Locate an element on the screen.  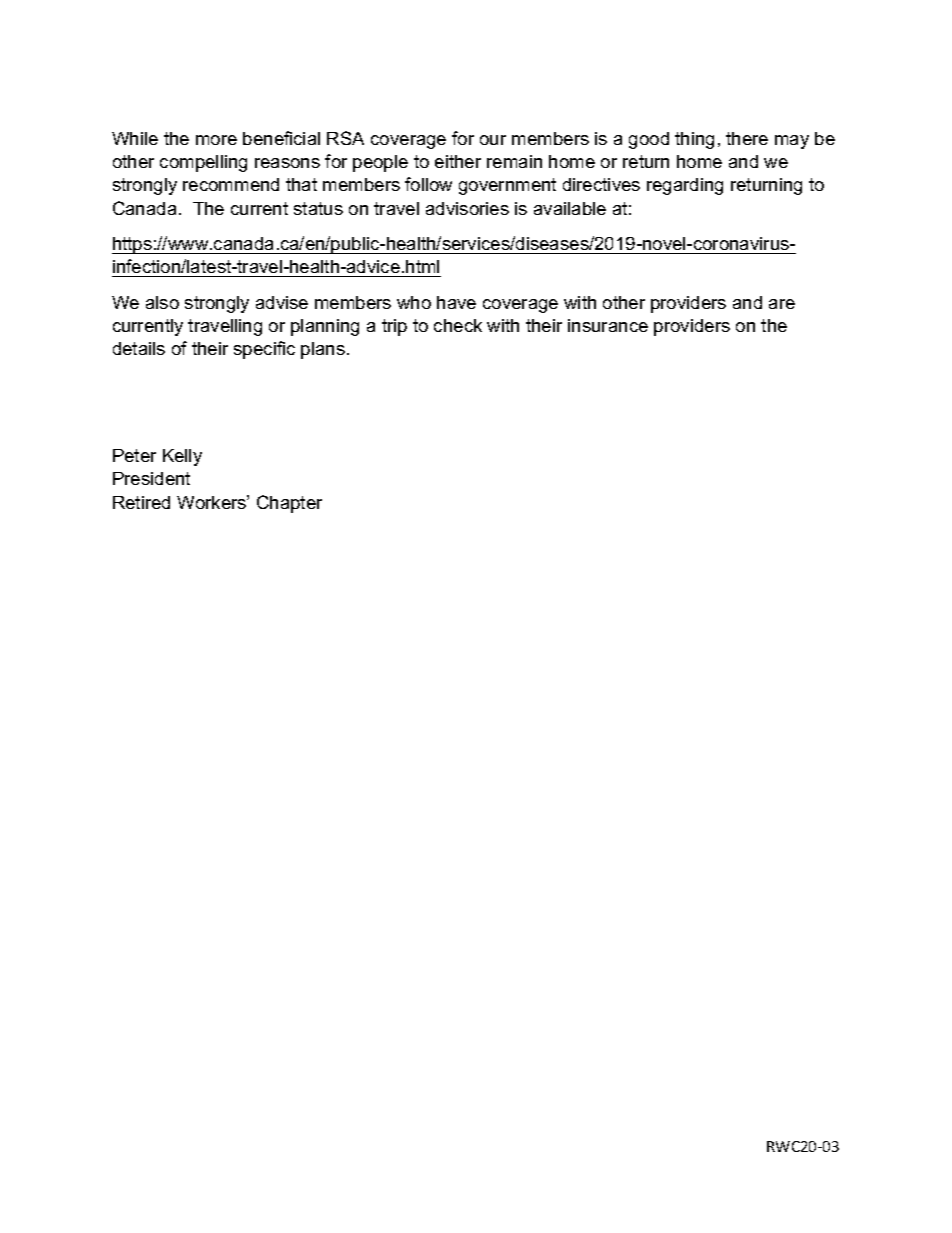
plans is located at coordinates (323, 350).
